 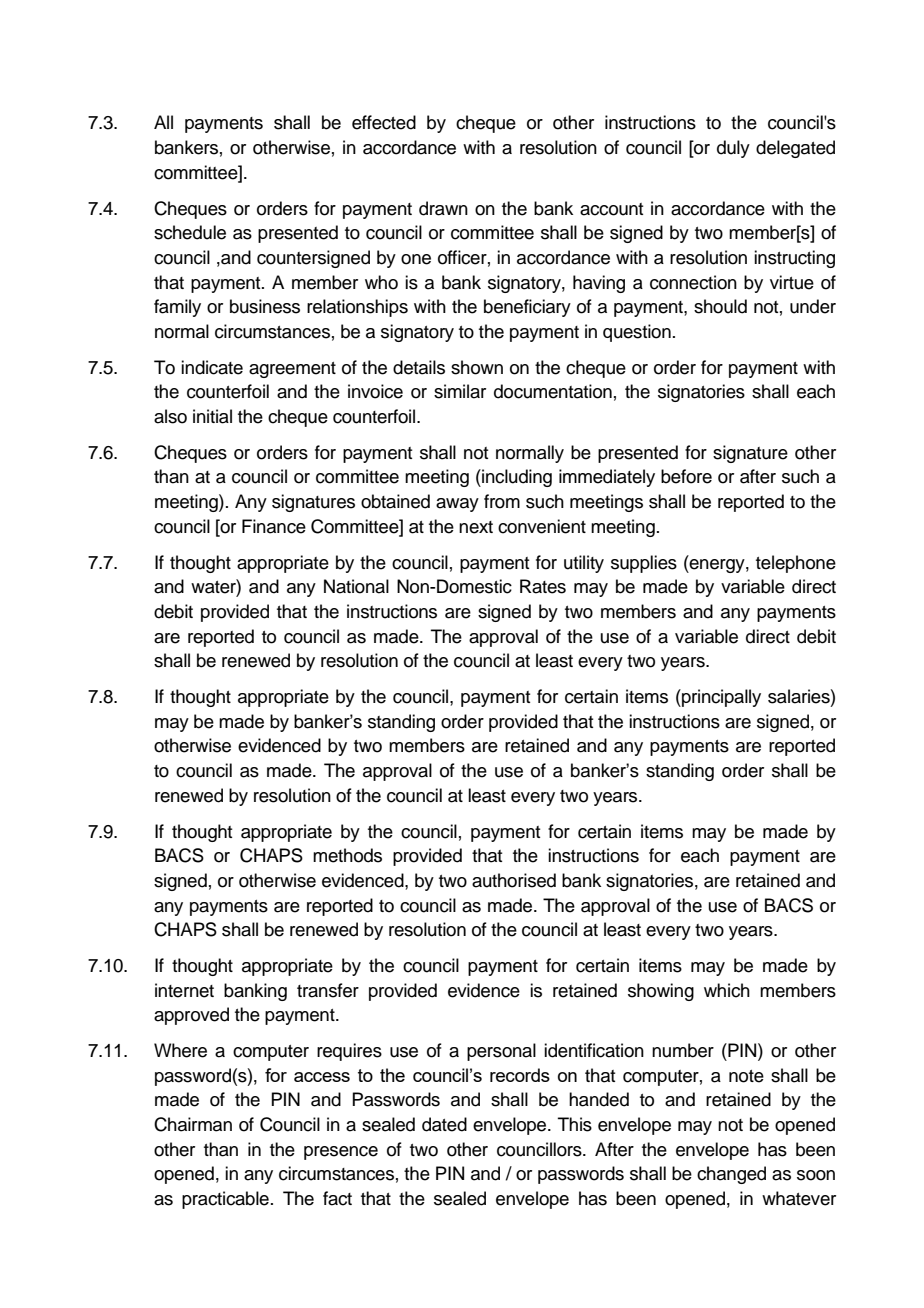 I want to click on changed, so click(x=731, y=1175).
